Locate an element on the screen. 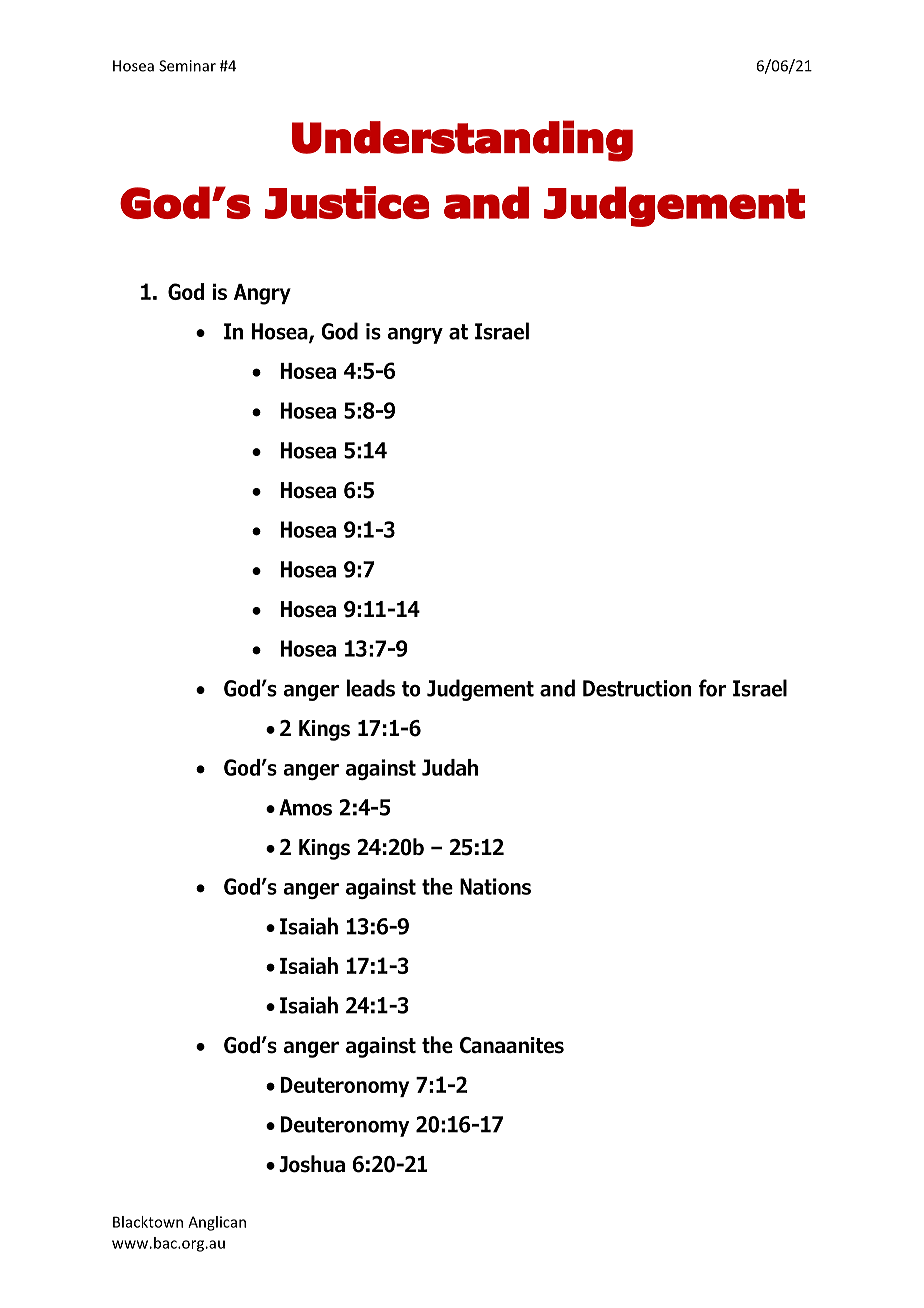 Image resolution: width=924 pixels, height=1308 pixels. Nations is located at coordinates (495, 886).
